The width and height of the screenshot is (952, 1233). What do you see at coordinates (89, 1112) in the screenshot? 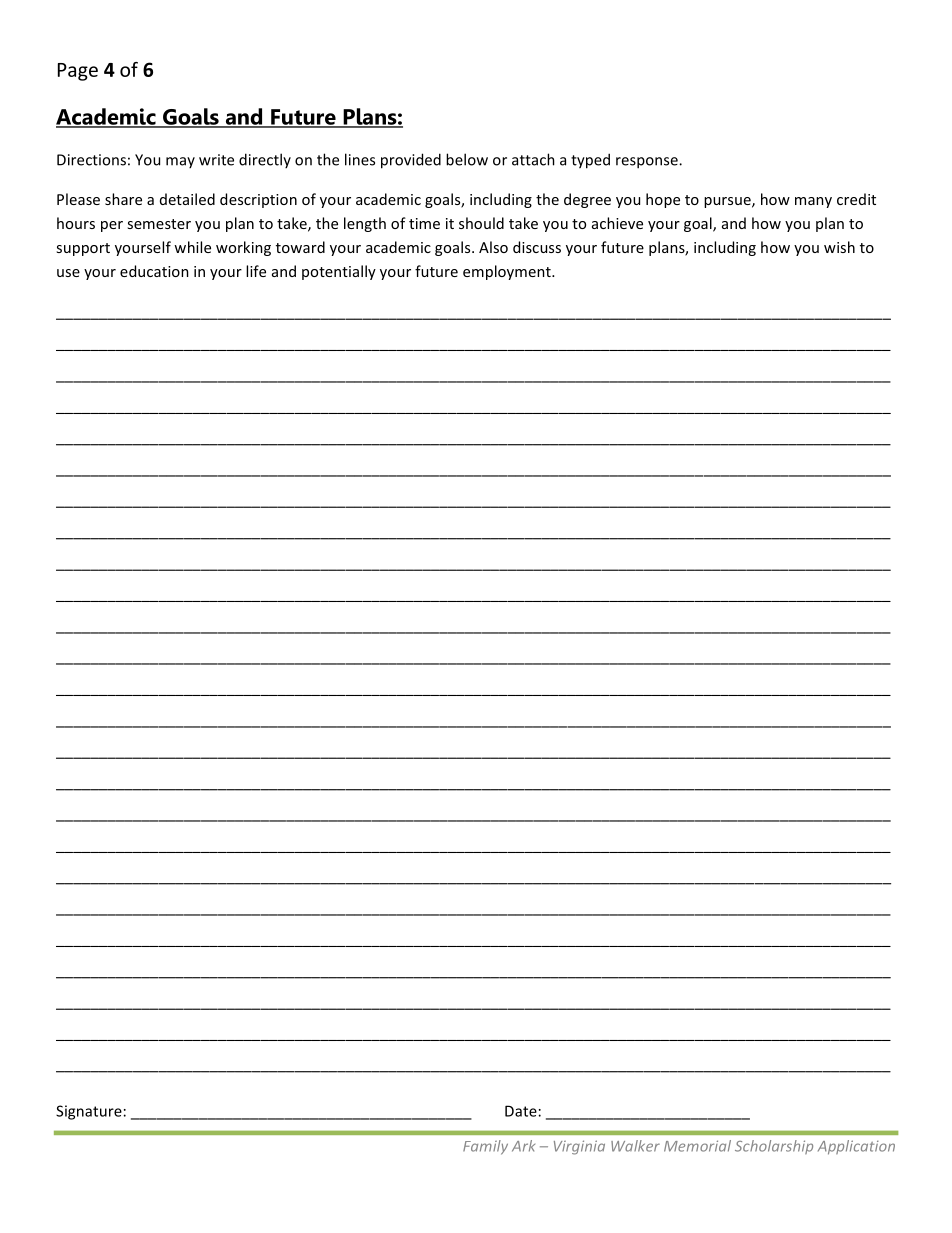
I see `Signature` at bounding box center [89, 1112].
